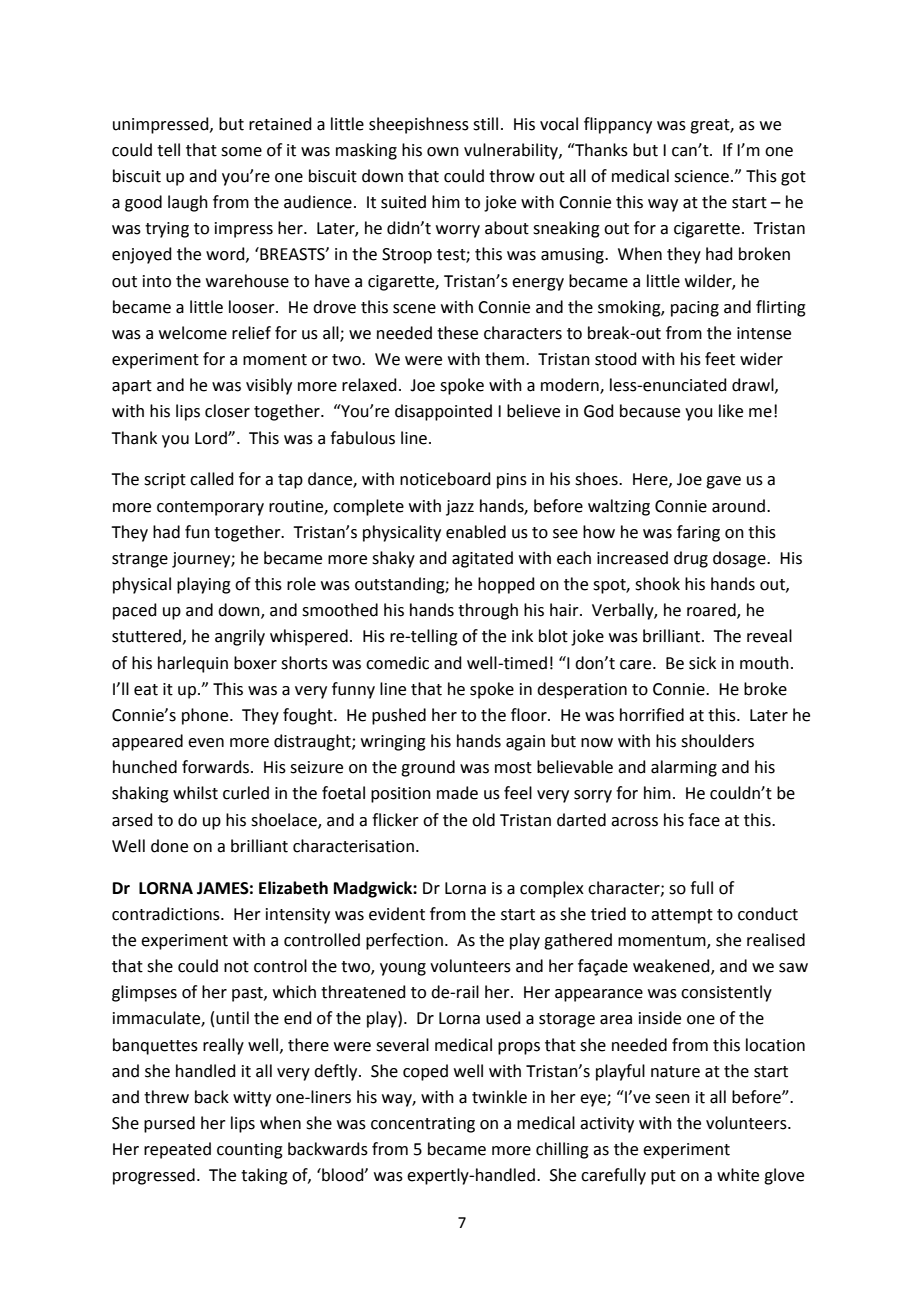 This screenshot has width=924, height=1308. I want to click on science, so click(701, 176).
